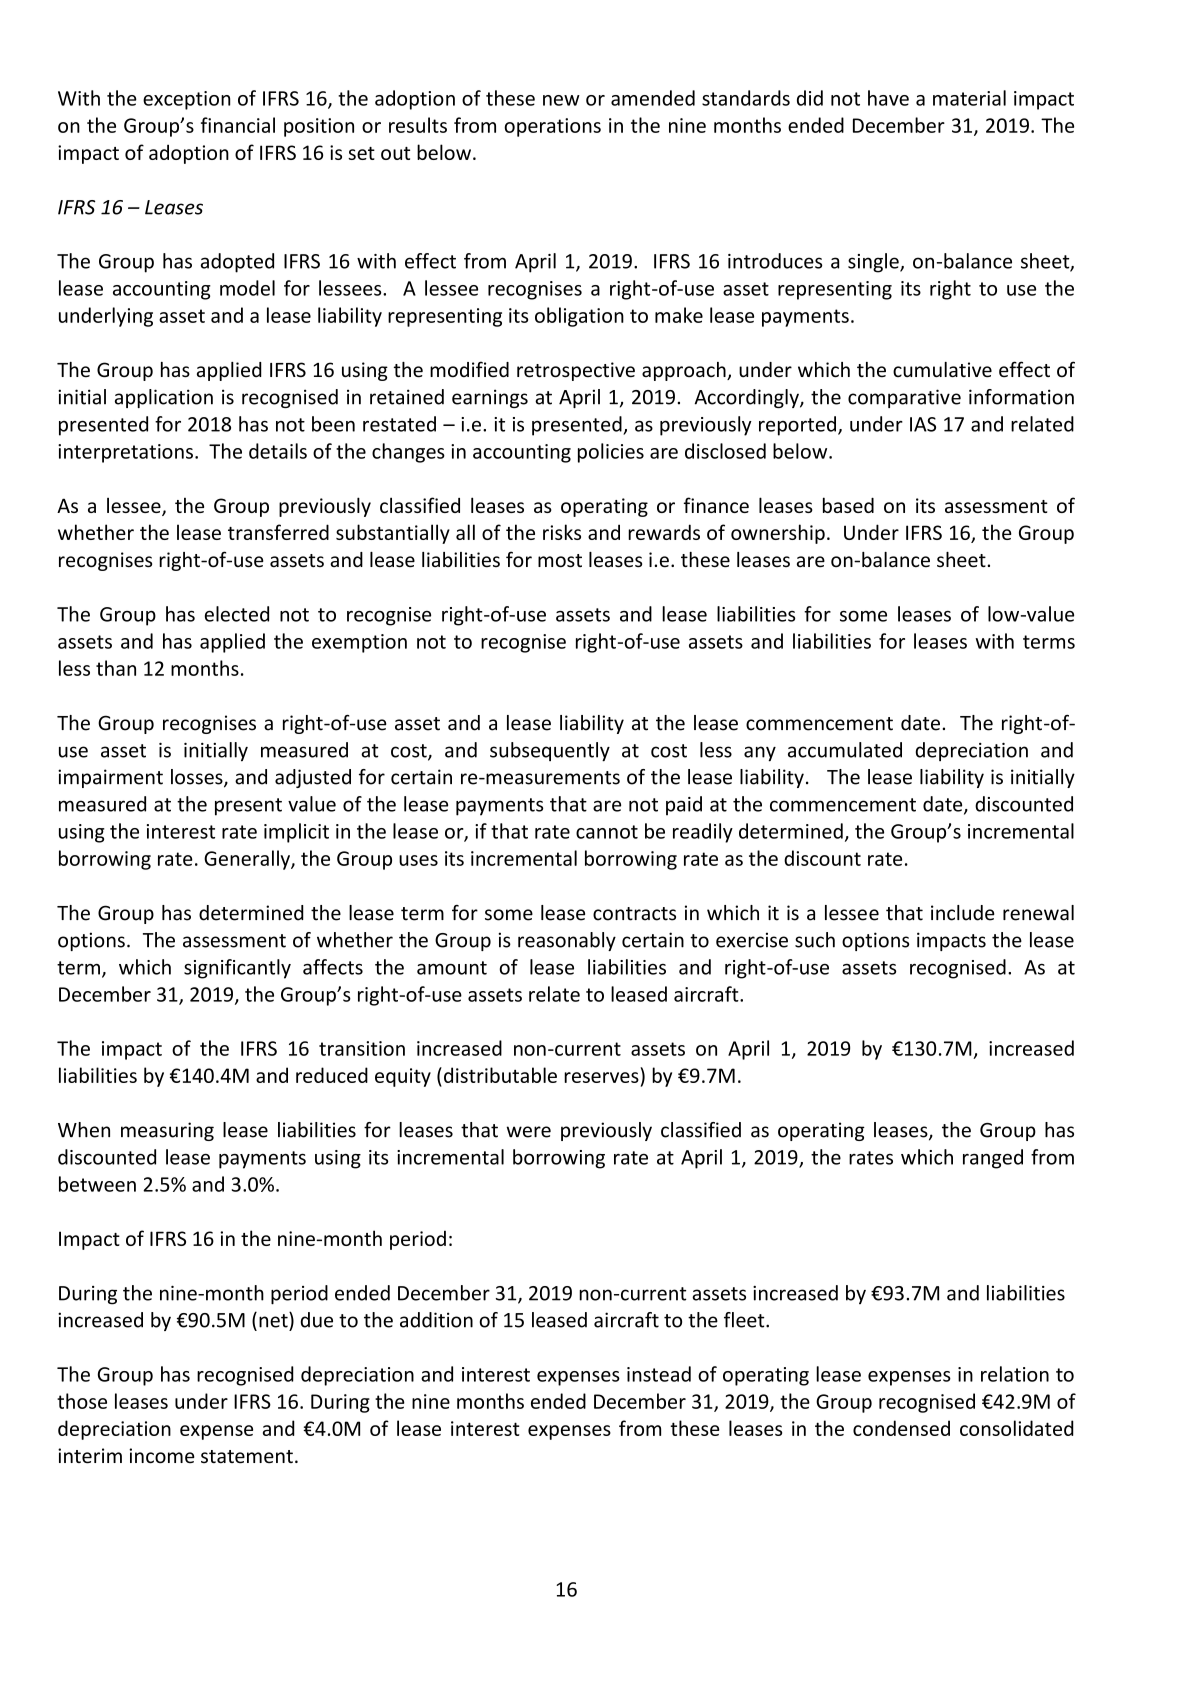  I want to click on losses, so click(198, 778).
